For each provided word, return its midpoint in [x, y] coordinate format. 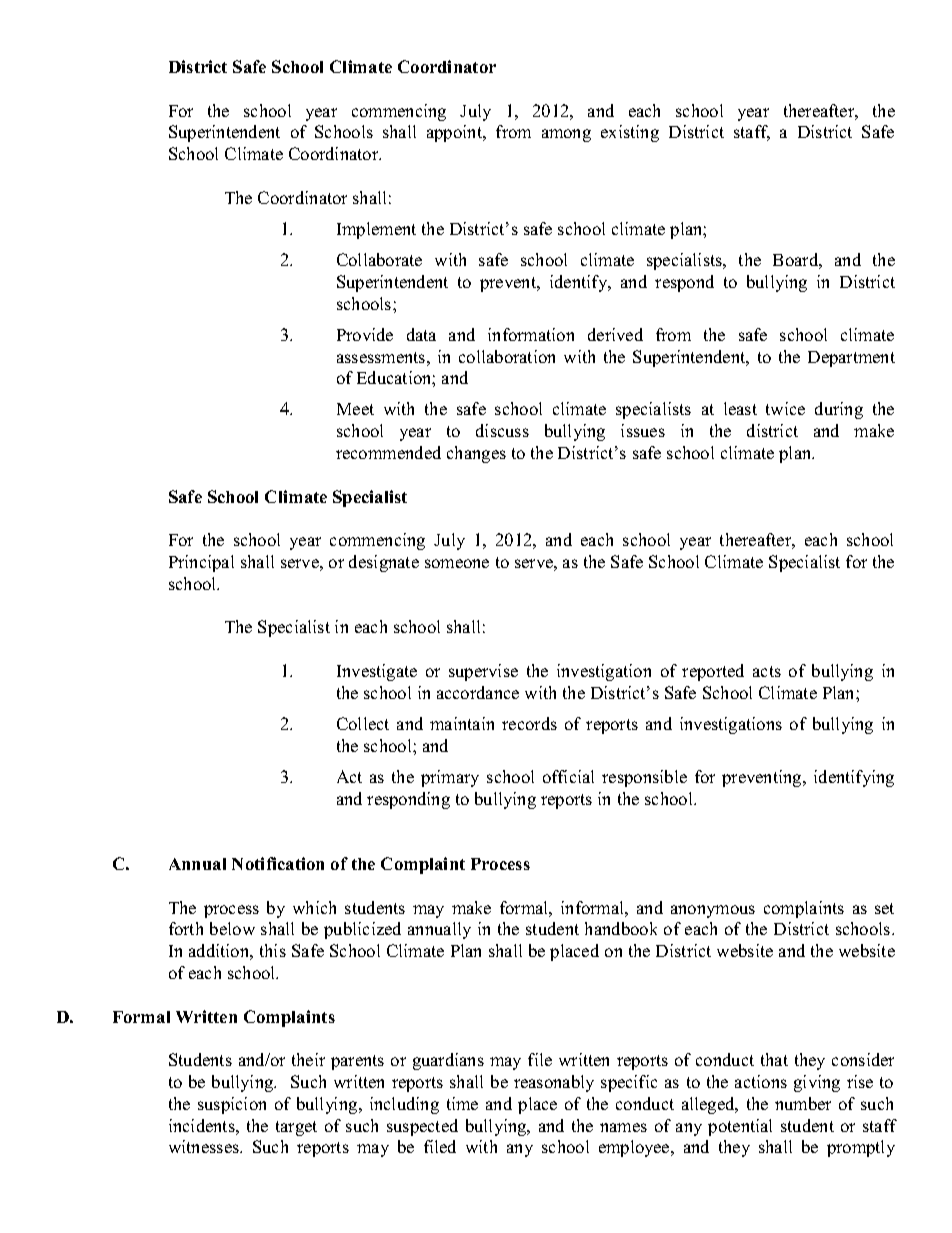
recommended [388, 452]
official [568, 776]
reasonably [554, 1083]
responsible [644, 778]
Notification [278, 863]
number [803, 1103]
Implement [376, 230]
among [566, 135]
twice [785, 408]
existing [630, 133]
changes [476, 454]
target [296, 1128]
